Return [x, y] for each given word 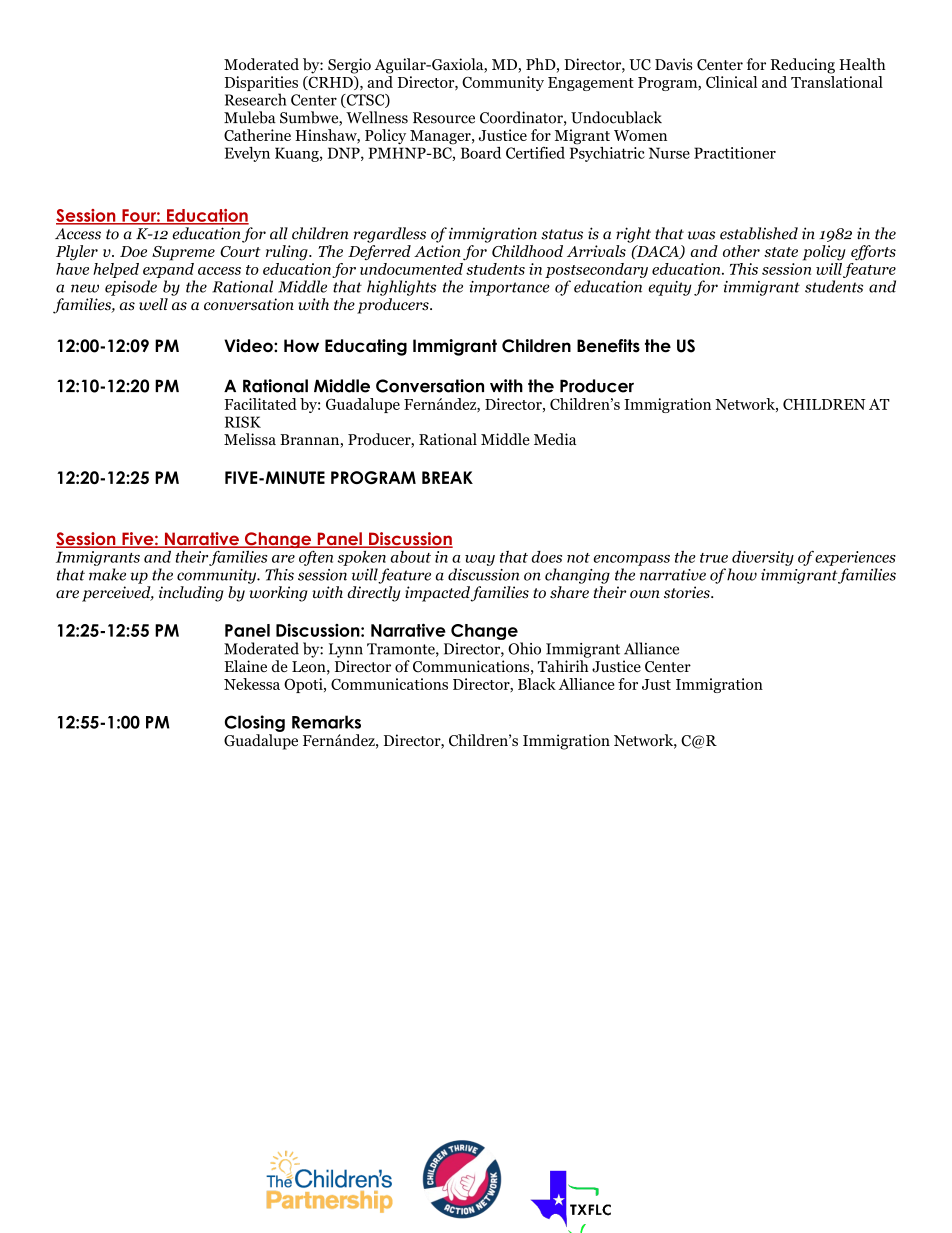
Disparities [261, 85]
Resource [444, 118]
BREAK [447, 477]
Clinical [731, 82]
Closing [255, 723]
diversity [763, 558]
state [781, 252]
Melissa [250, 439]
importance [509, 288]
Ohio [524, 648]
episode [131, 288]
